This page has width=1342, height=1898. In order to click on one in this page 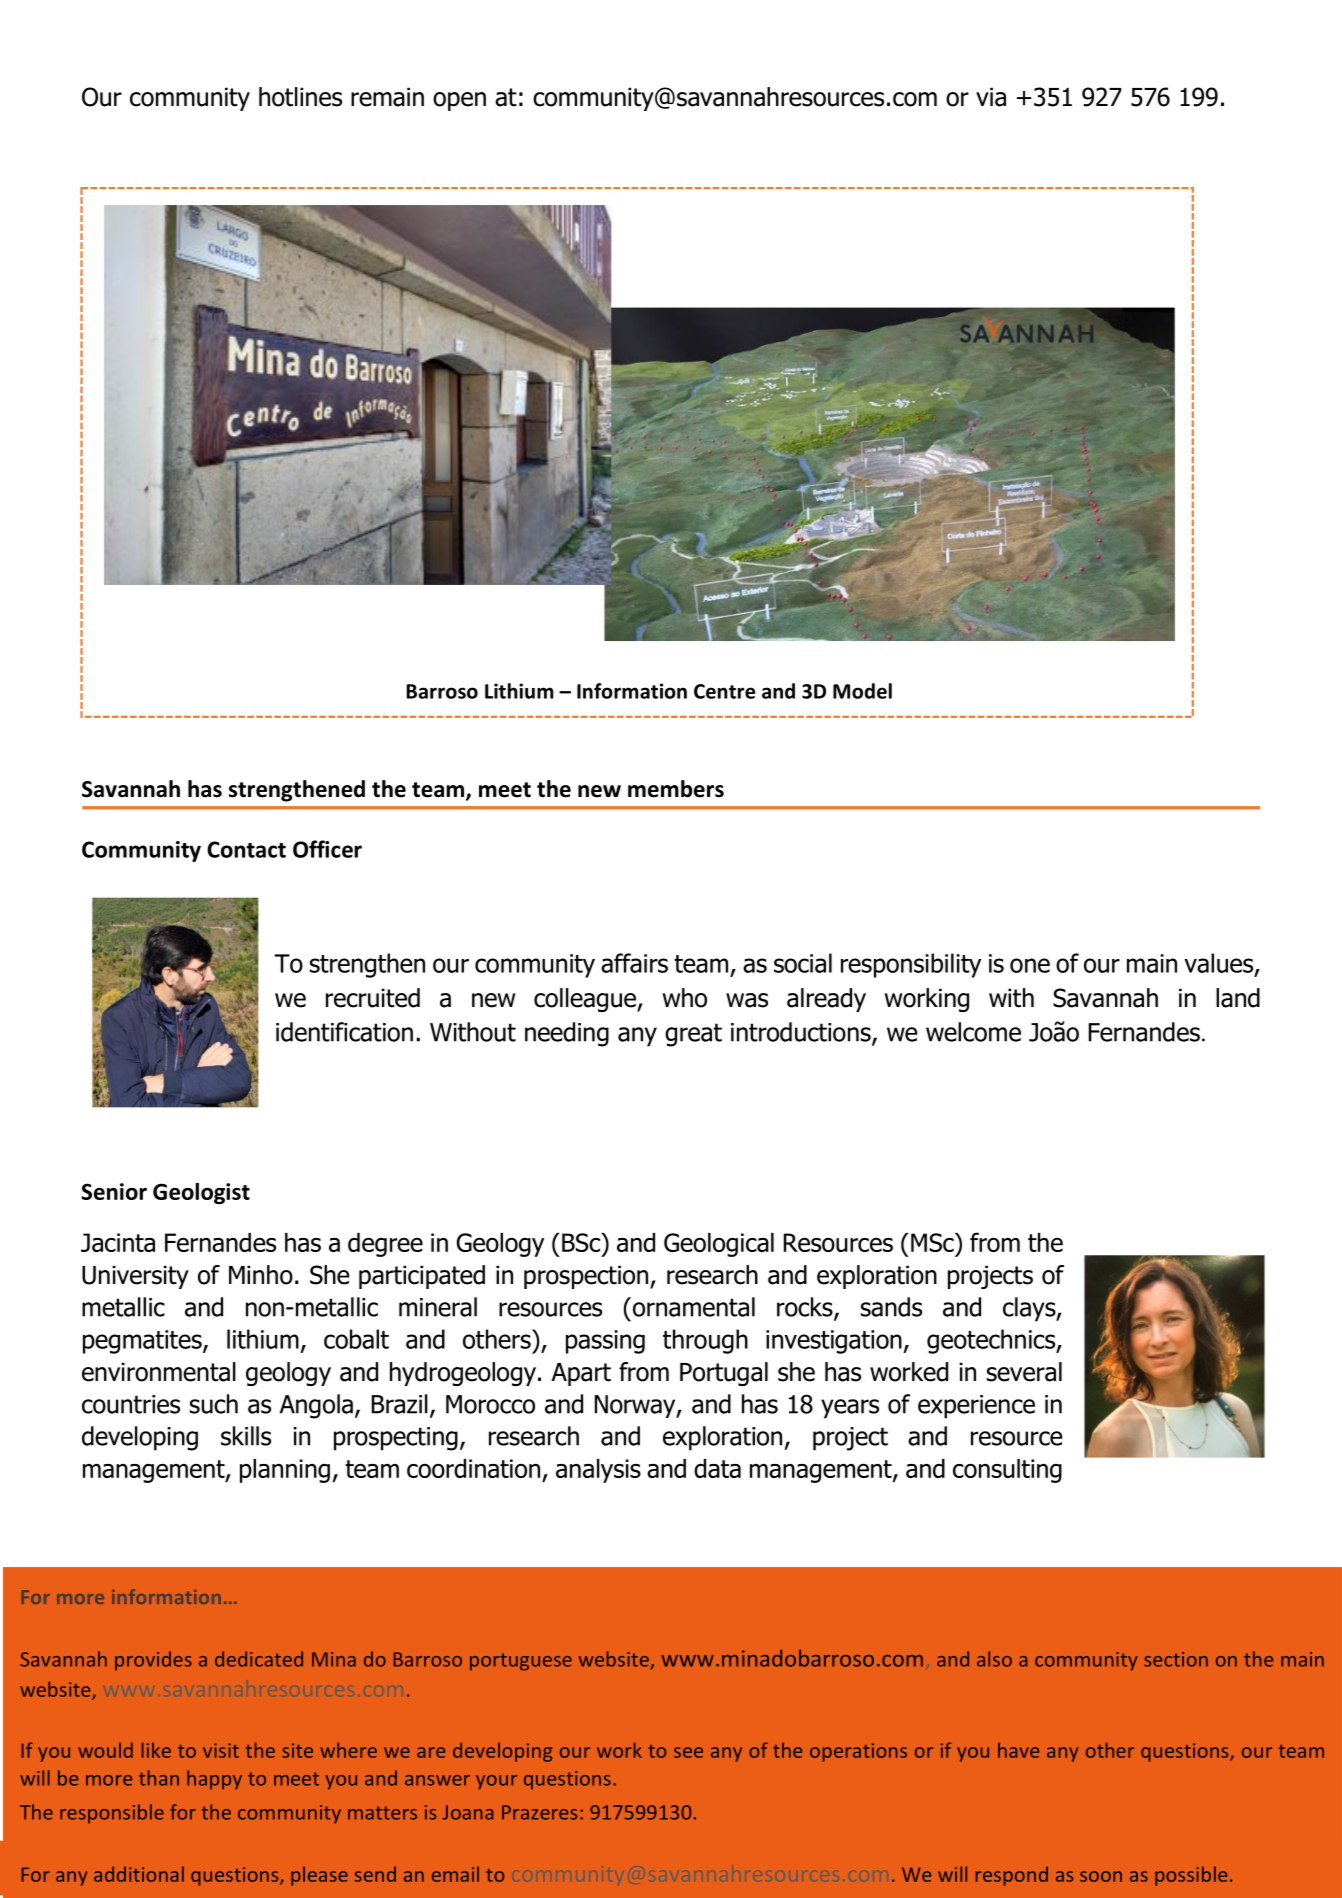, I will do `click(1030, 965)`.
